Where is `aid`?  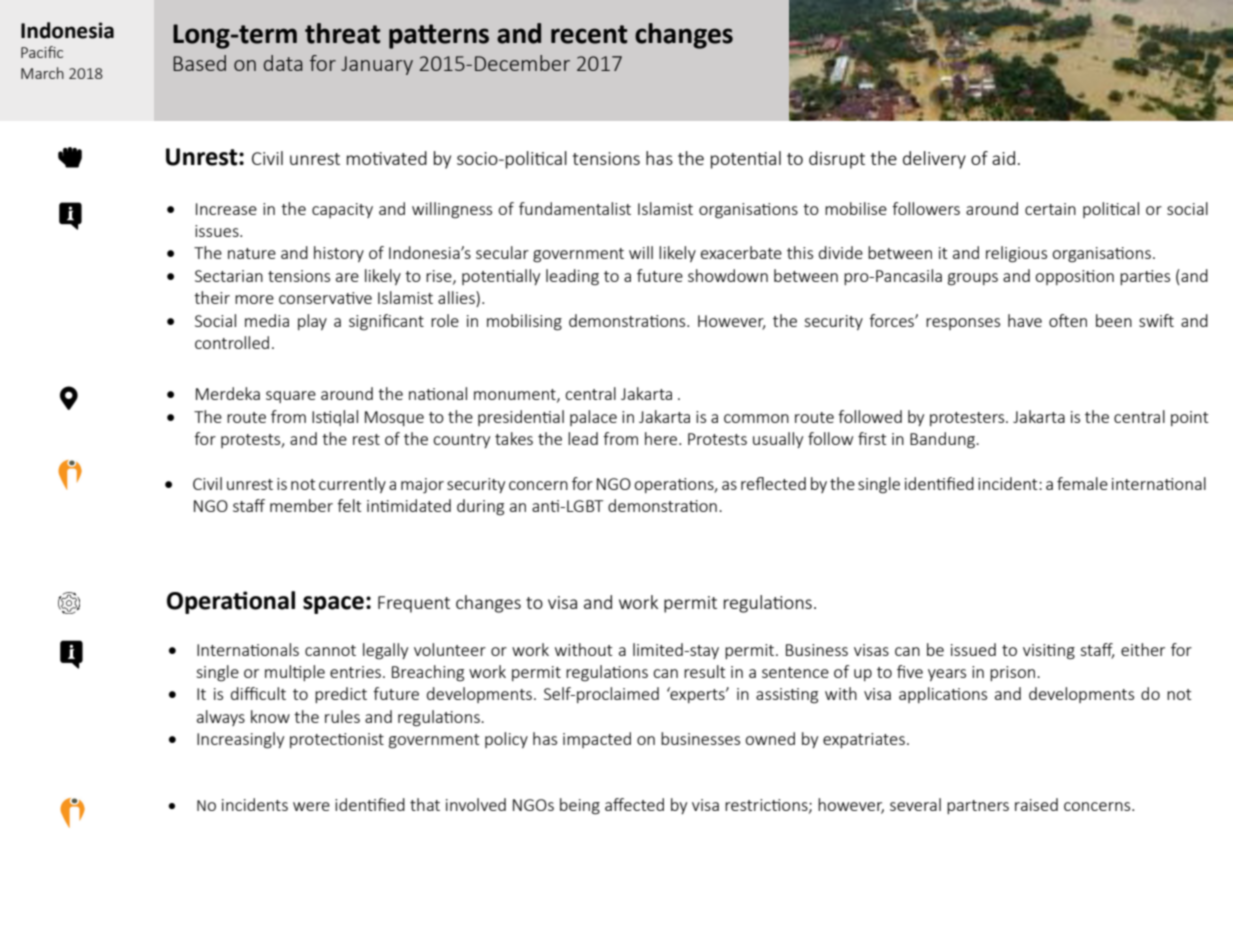
aid is located at coordinates (1003, 158).
